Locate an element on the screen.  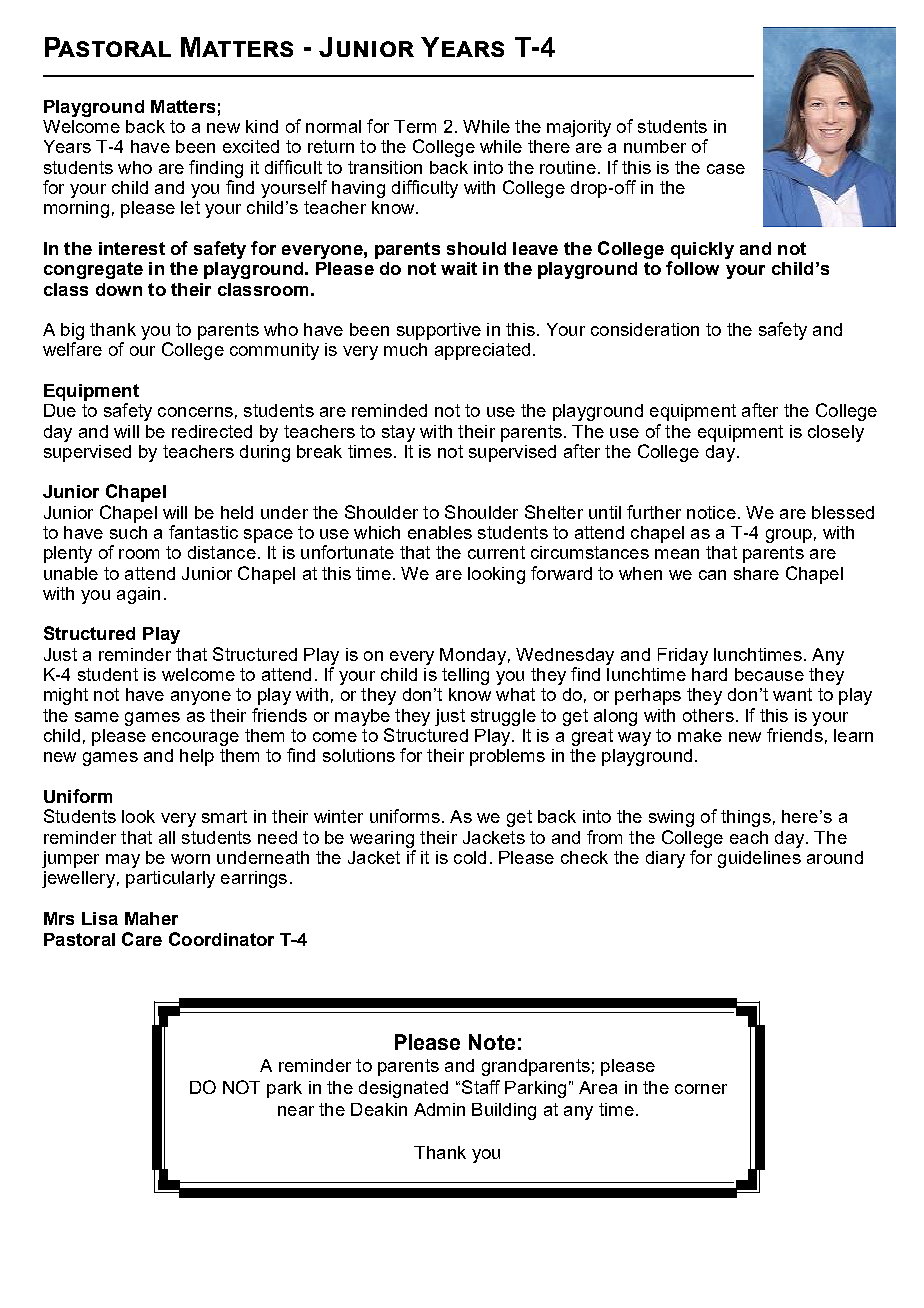
anyone is located at coordinates (201, 698).
